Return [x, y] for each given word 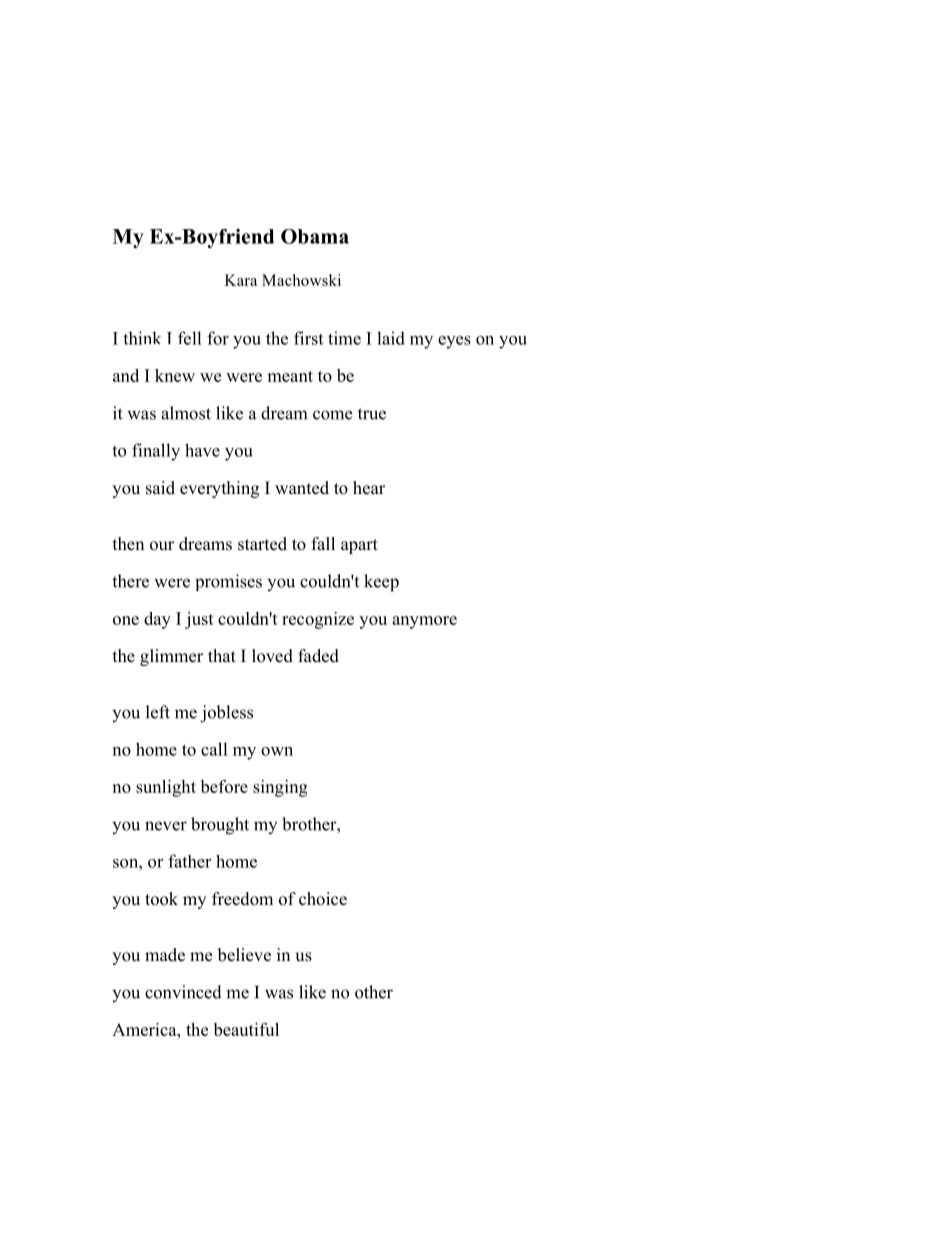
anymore [424, 622]
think [142, 338]
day [157, 620]
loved [272, 656]
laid [391, 338]
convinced [183, 992]
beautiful [246, 1029]
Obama [315, 236]
